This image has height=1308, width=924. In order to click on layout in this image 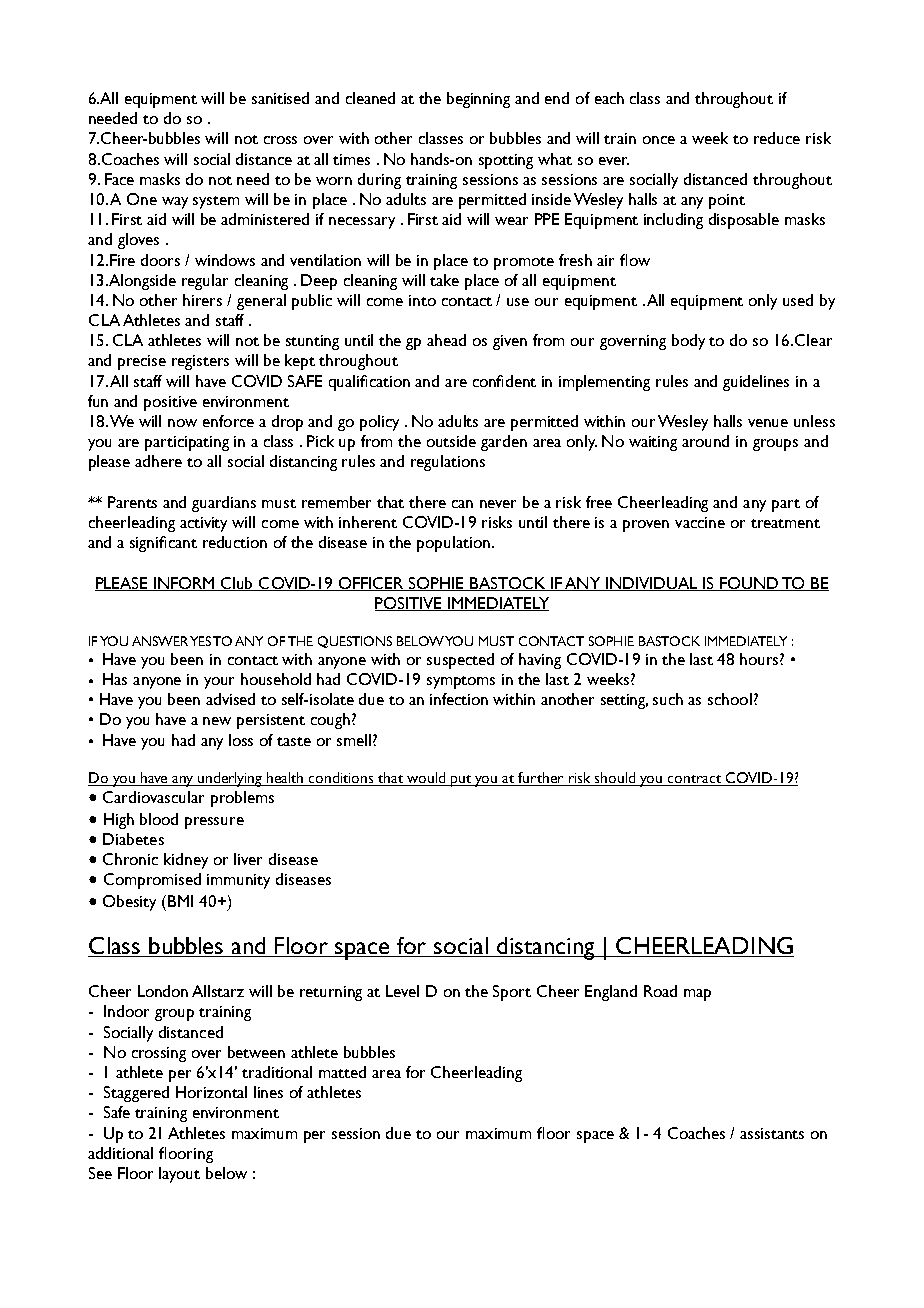, I will do `click(179, 1175)`.
